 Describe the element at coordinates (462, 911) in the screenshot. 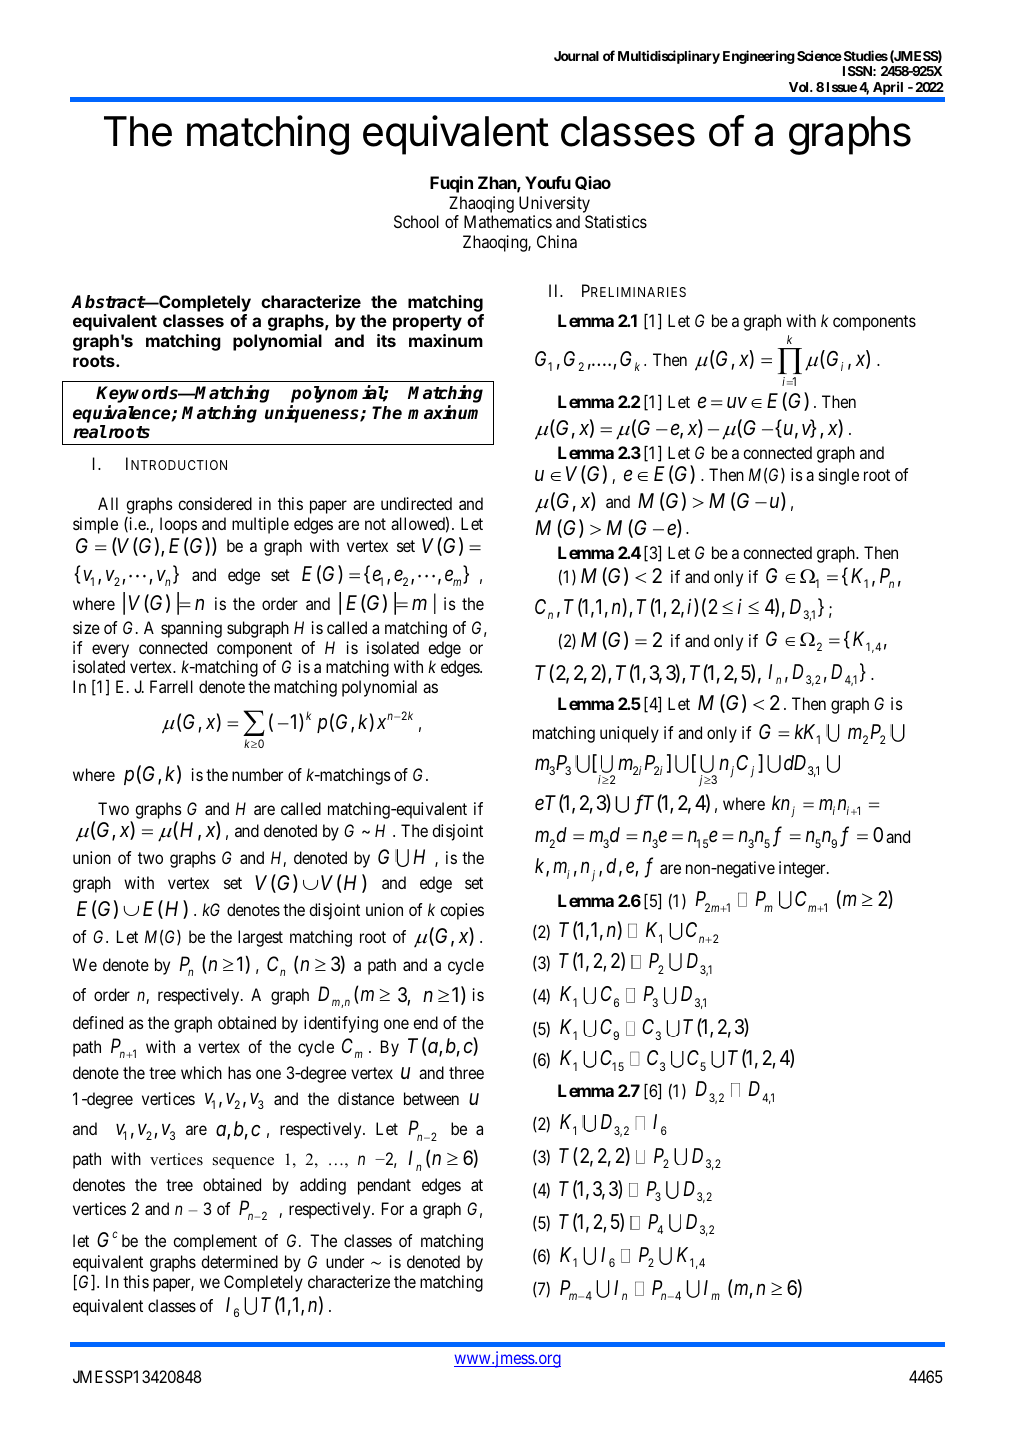

I see `copies` at that location.
